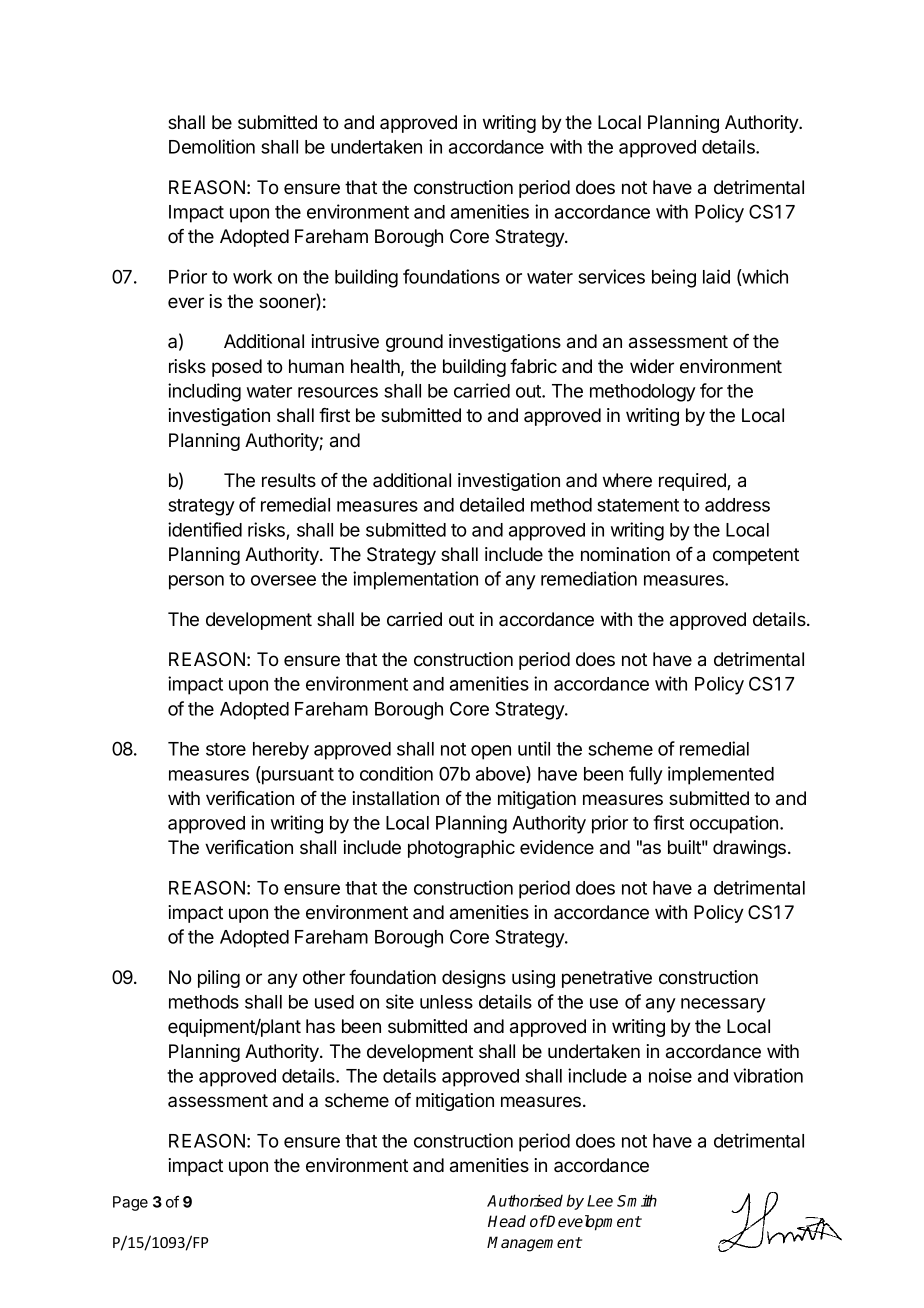  What do you see at coordinates (716, 276) in the screenshot?
I see `laid` at bounding box center [716, 276].
